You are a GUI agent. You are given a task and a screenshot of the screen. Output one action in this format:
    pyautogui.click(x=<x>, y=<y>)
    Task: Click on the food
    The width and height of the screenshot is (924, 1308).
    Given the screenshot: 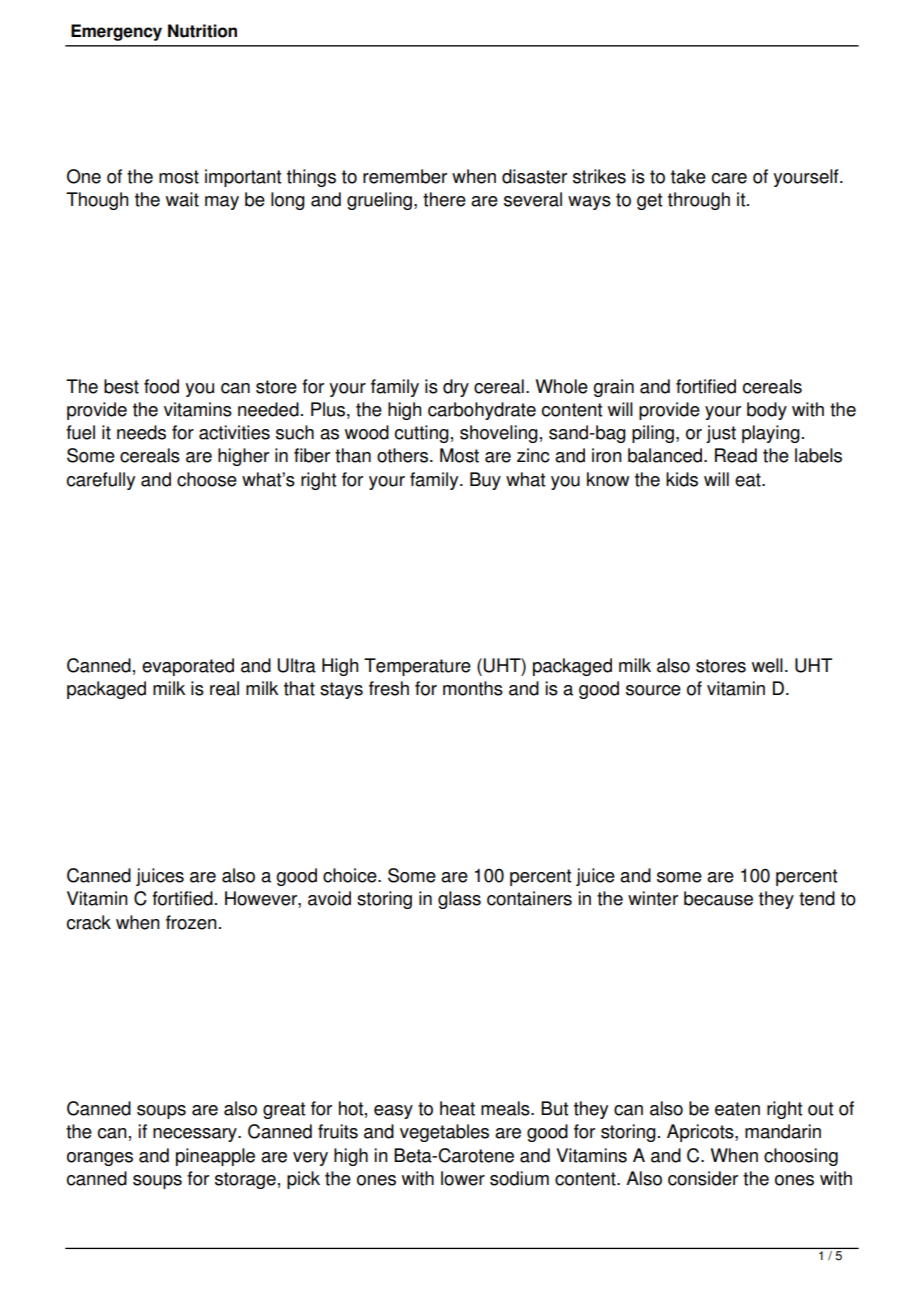 What is the action you would take?
    pyautogui.click(x=161, y=386)
